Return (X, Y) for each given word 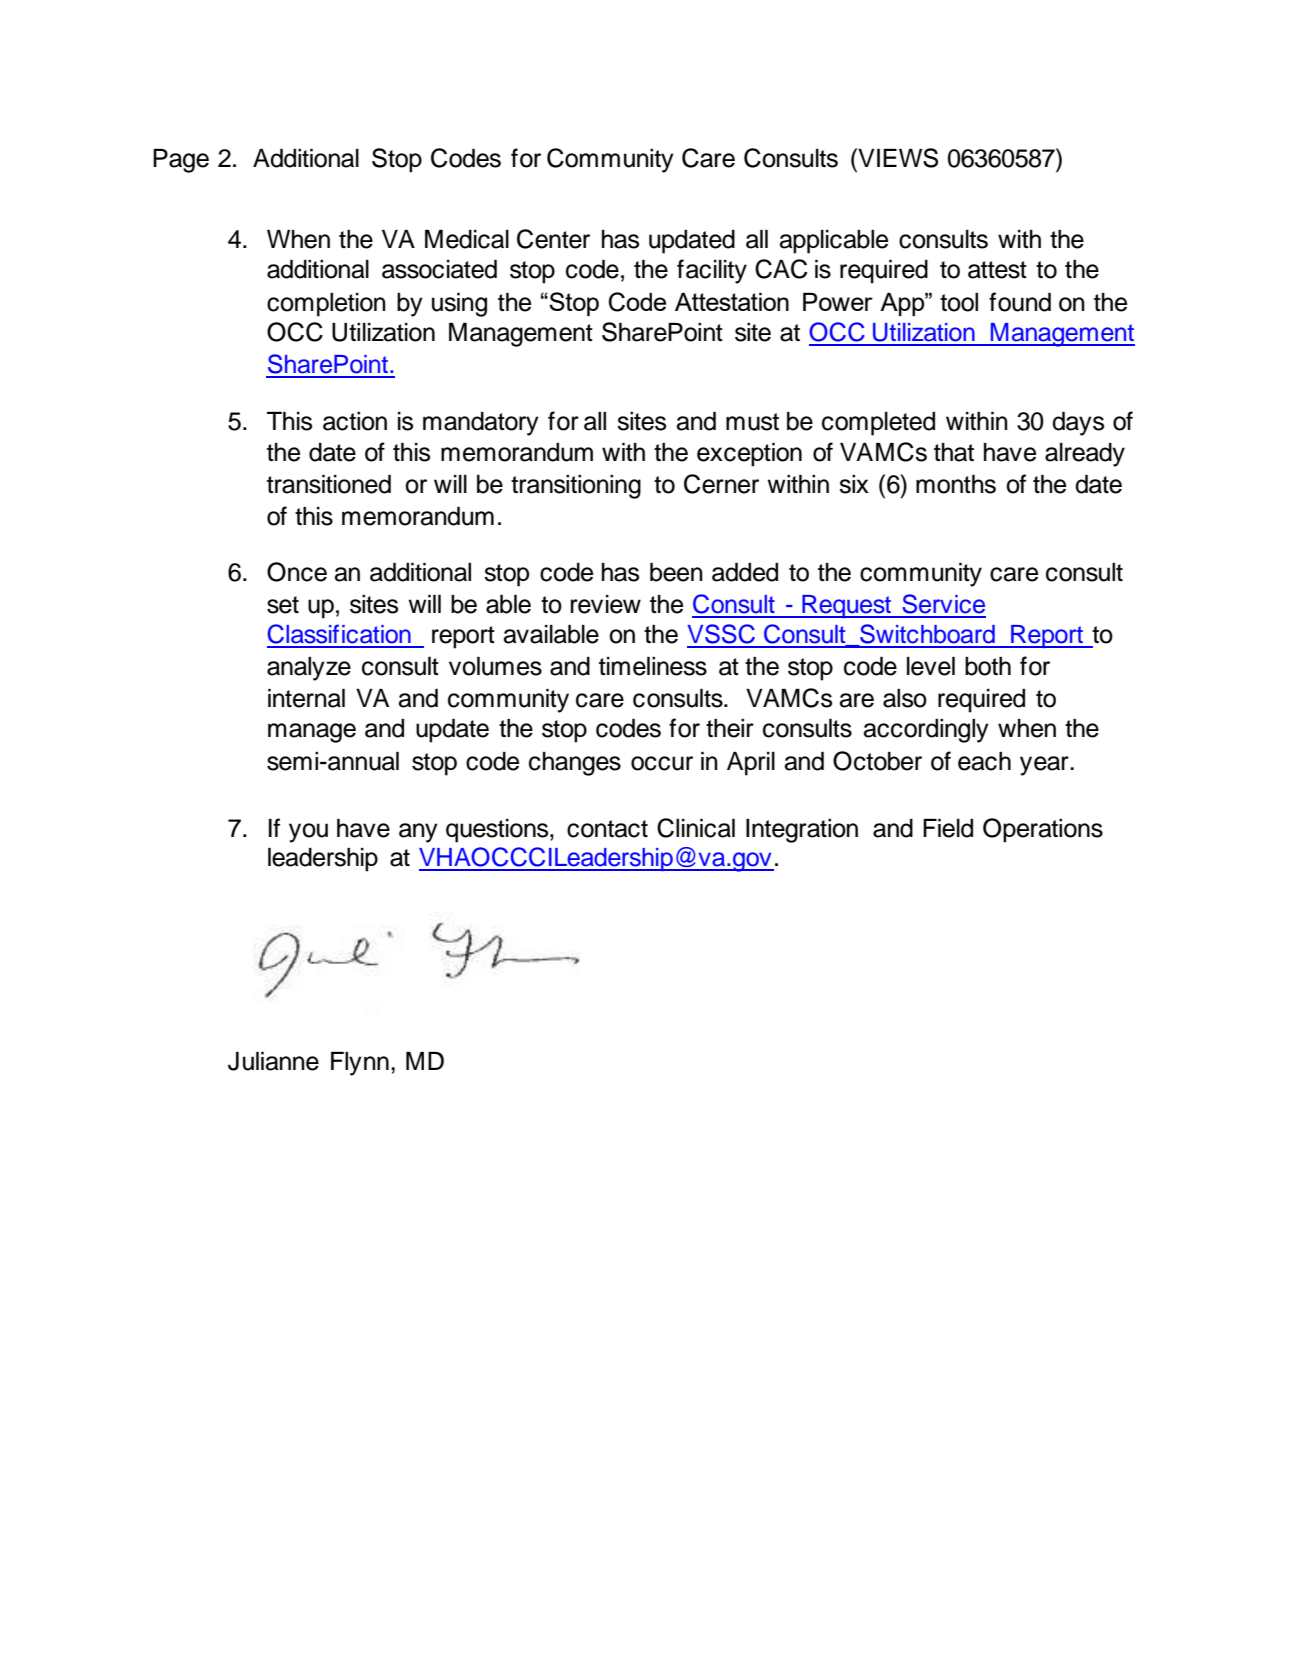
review (606, 604)
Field (948, 828)
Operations (1043, 830)
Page (181, 161)
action (355, 421)
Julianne (273, 1061)
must (752, 422)
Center (553, 239)
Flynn (360, 1064)
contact (607, 829)
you (308, 833)
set (283, 605)
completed (878, 424)
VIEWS (897, 158)
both (988, 666)
